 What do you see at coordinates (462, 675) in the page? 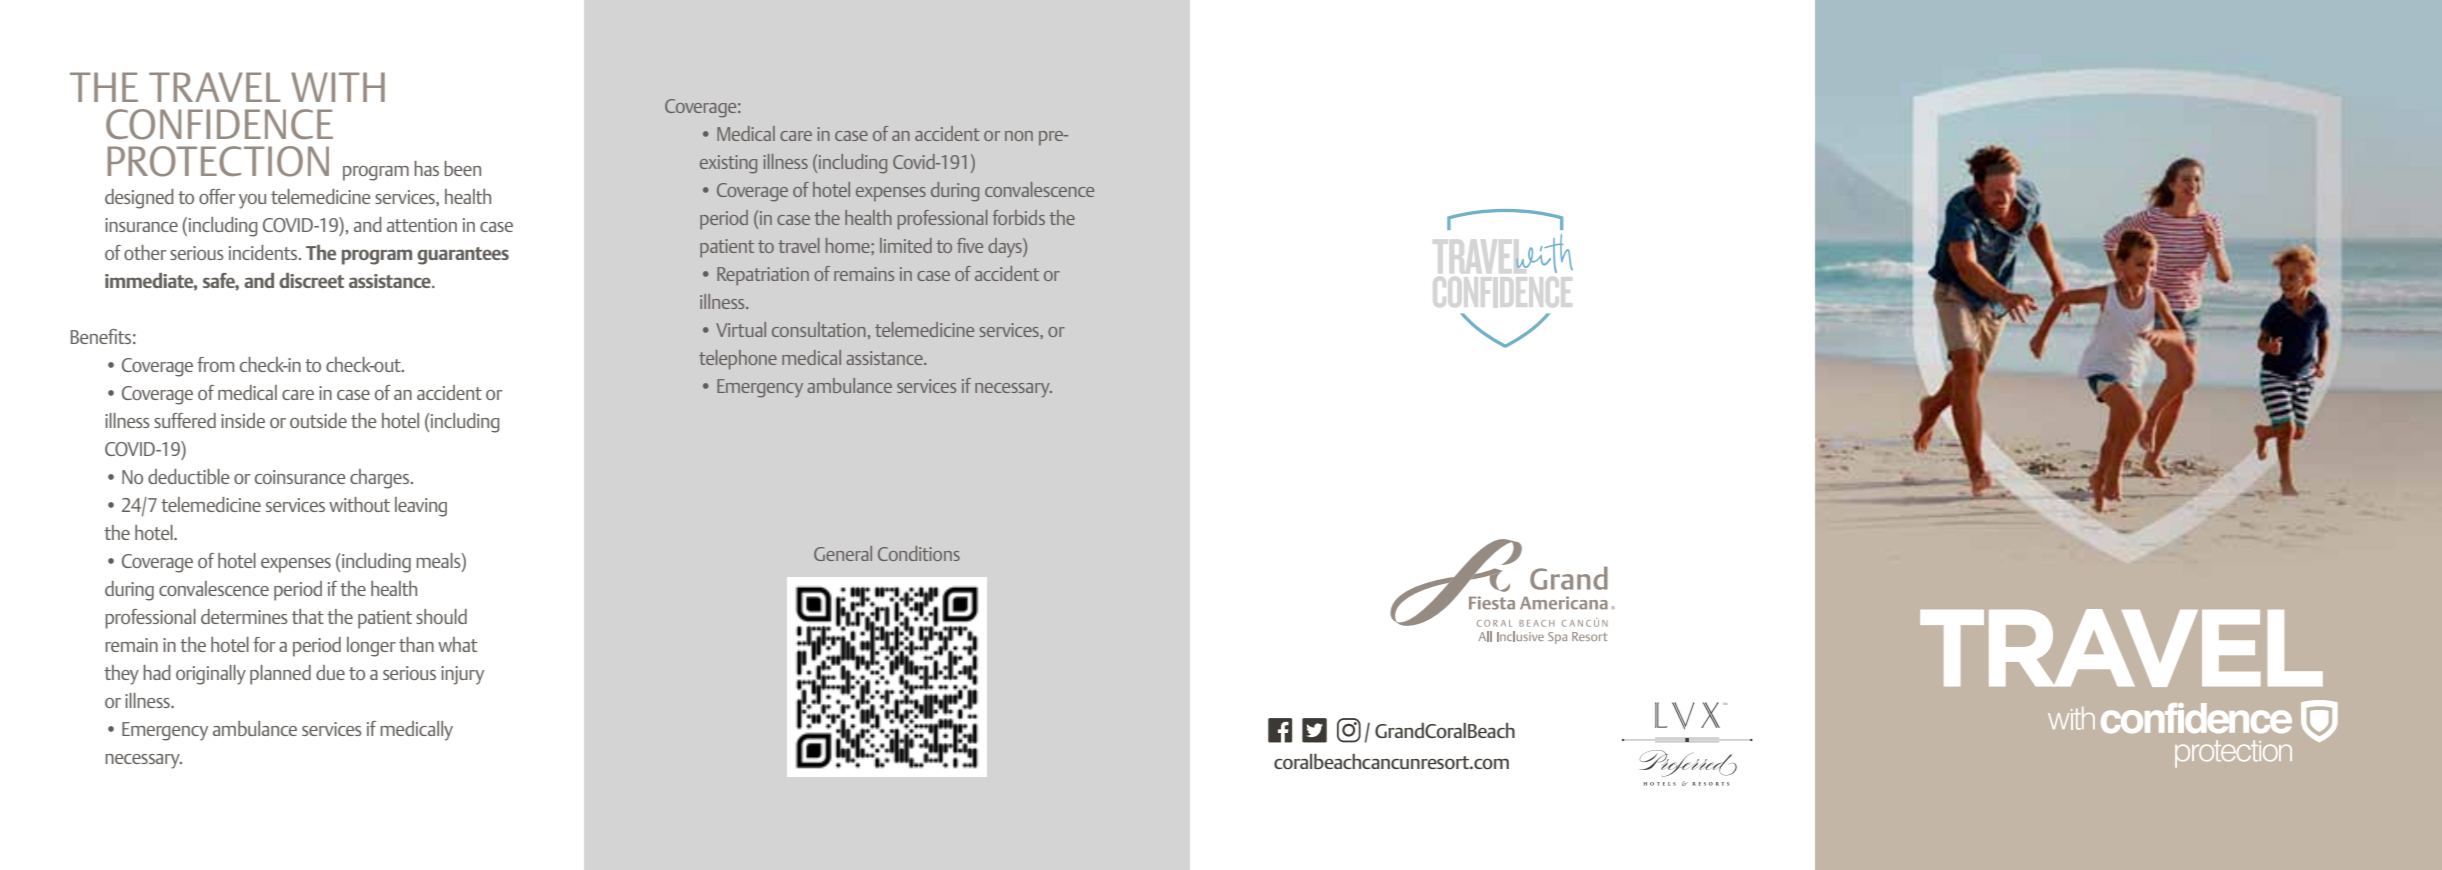
I see `injury` at bounding box center [462, 675].
